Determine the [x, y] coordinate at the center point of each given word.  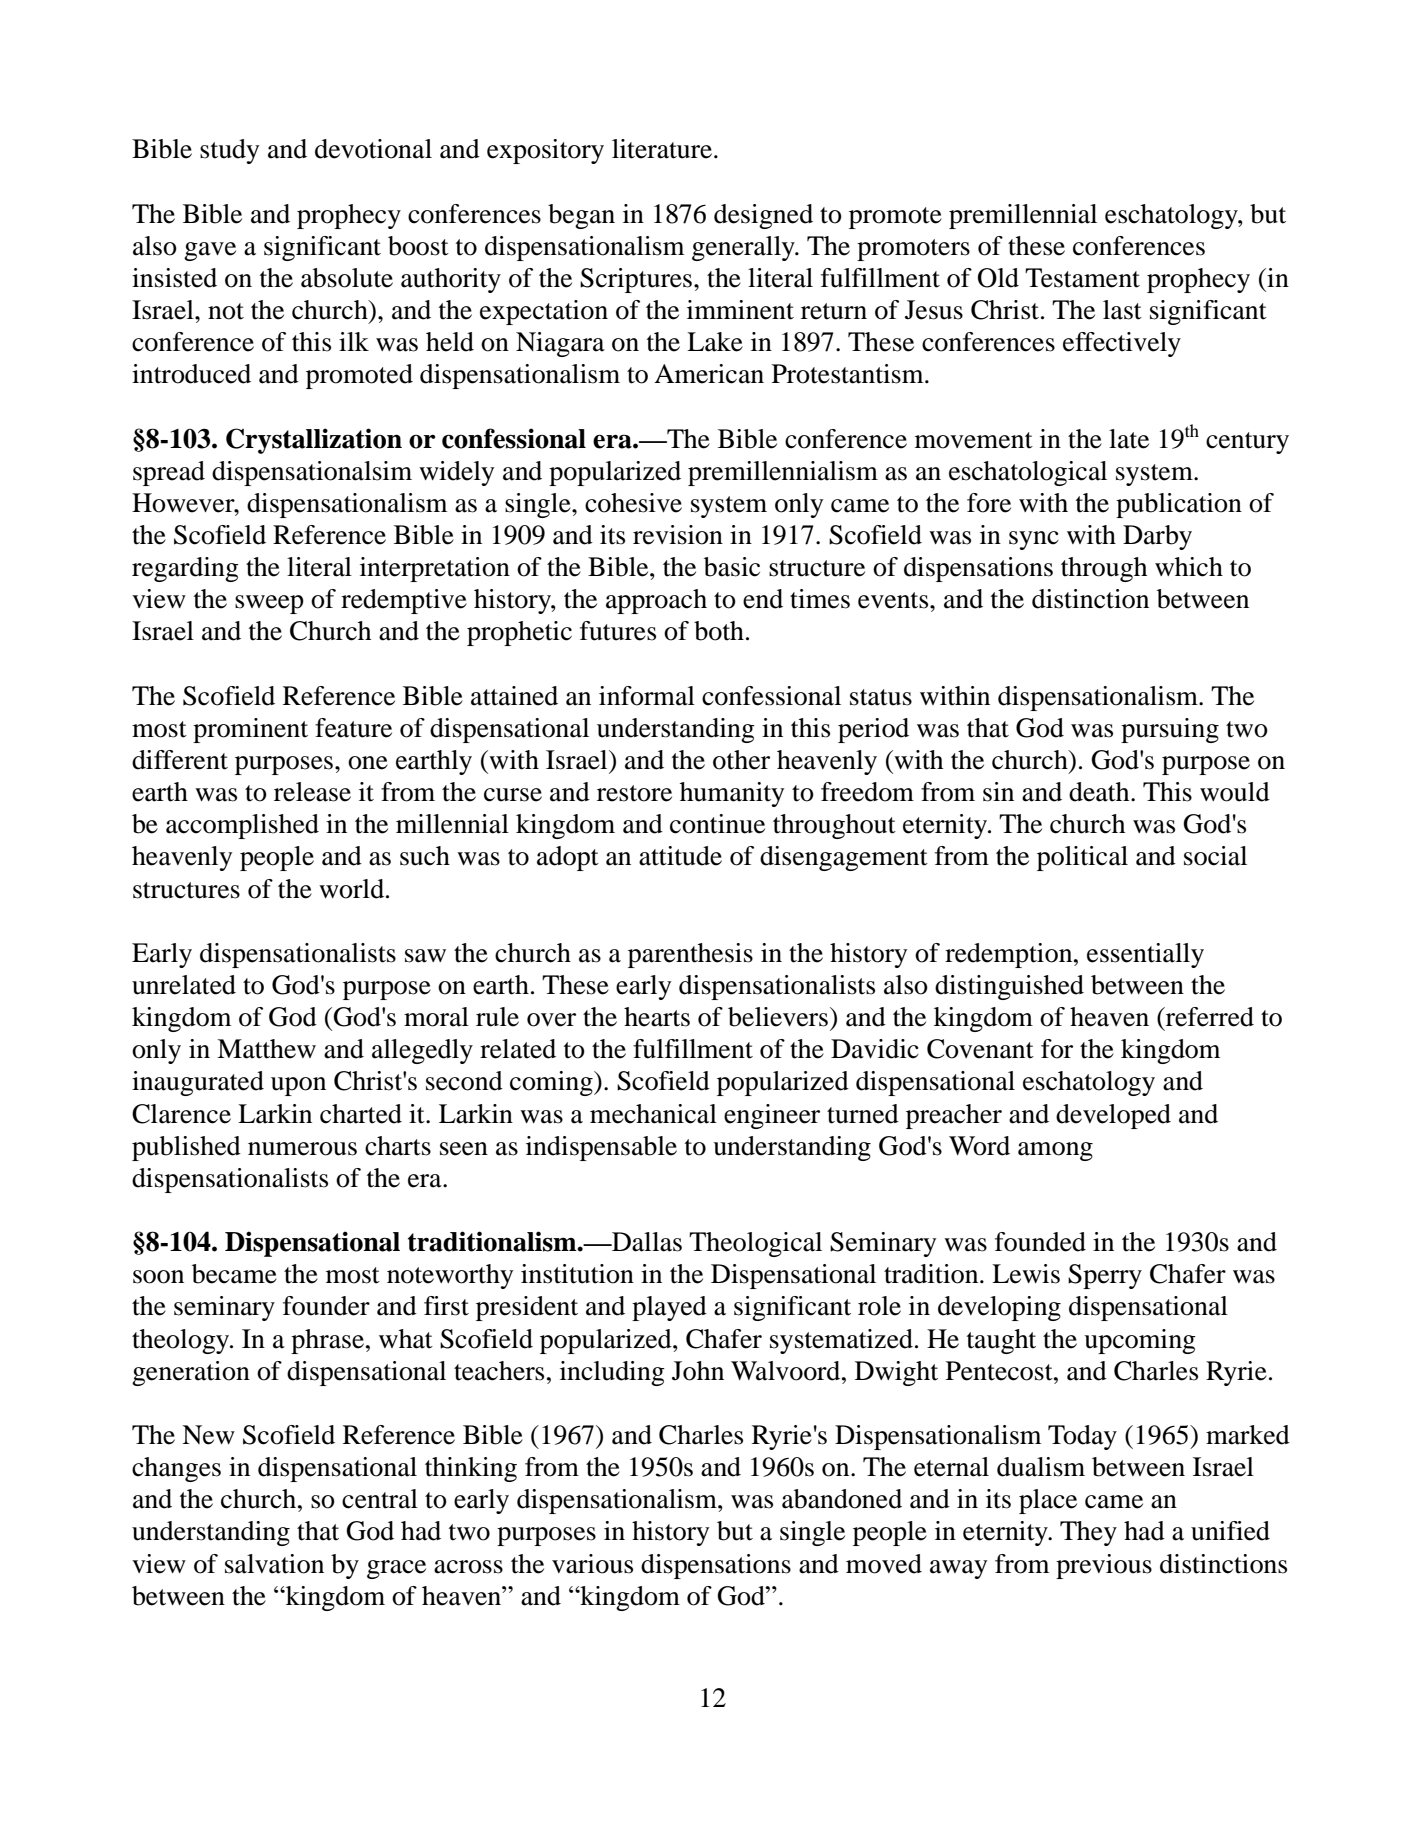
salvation [274, 1564]
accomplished [242, 826]
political [1082, 858]
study [229, 151]
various [592, 1564]
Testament [1082, 278]
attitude [680, 856]
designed [763, 216]
